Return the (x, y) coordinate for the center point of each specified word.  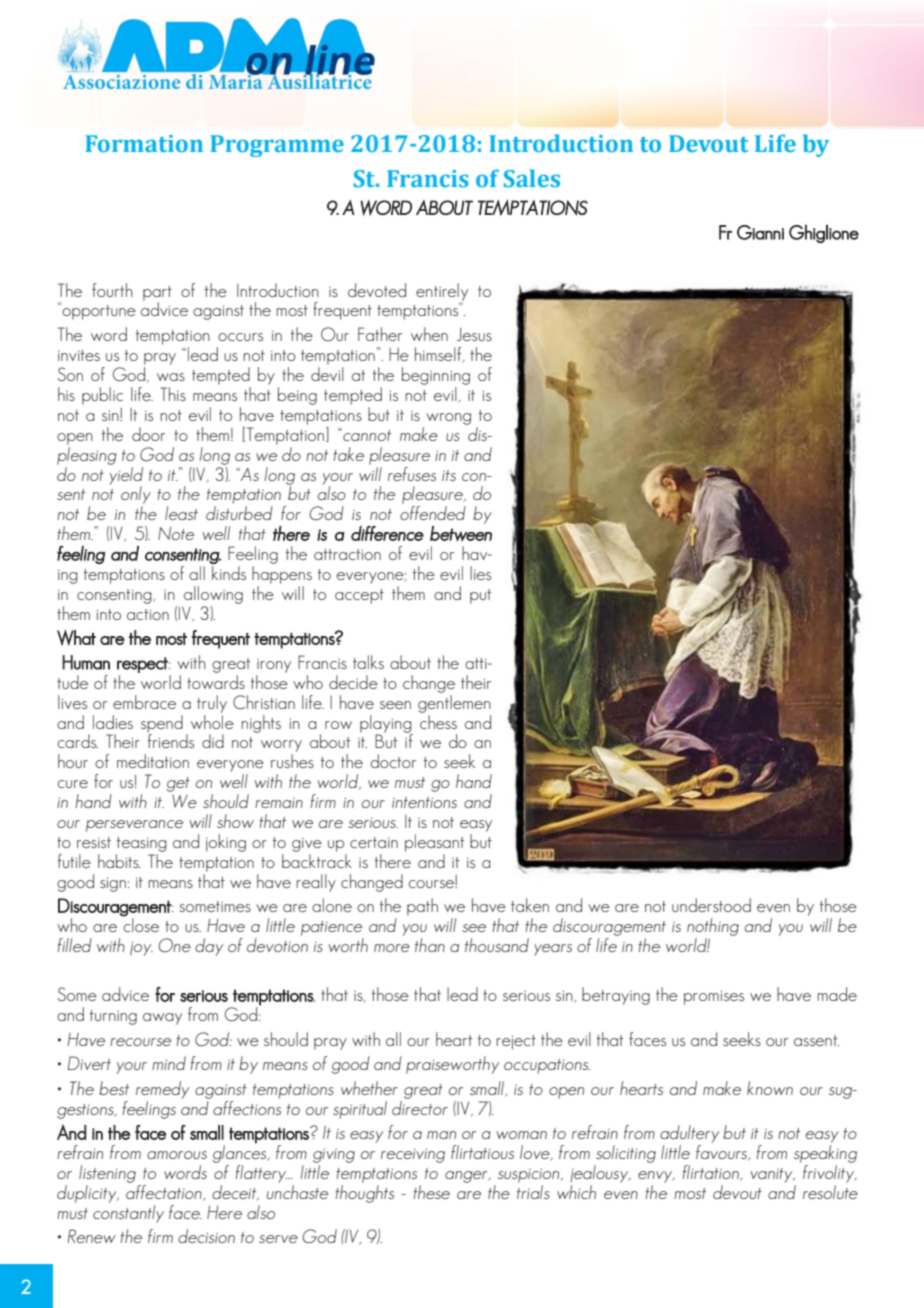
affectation (165, 1193)
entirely (442, 293)
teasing (142, 844)
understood (711, 905)
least (181, 513)
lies (480, 573)
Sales (532, 178)
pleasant (434, 843)
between (461, 534)
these (431, 1192)
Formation (144, 143)
